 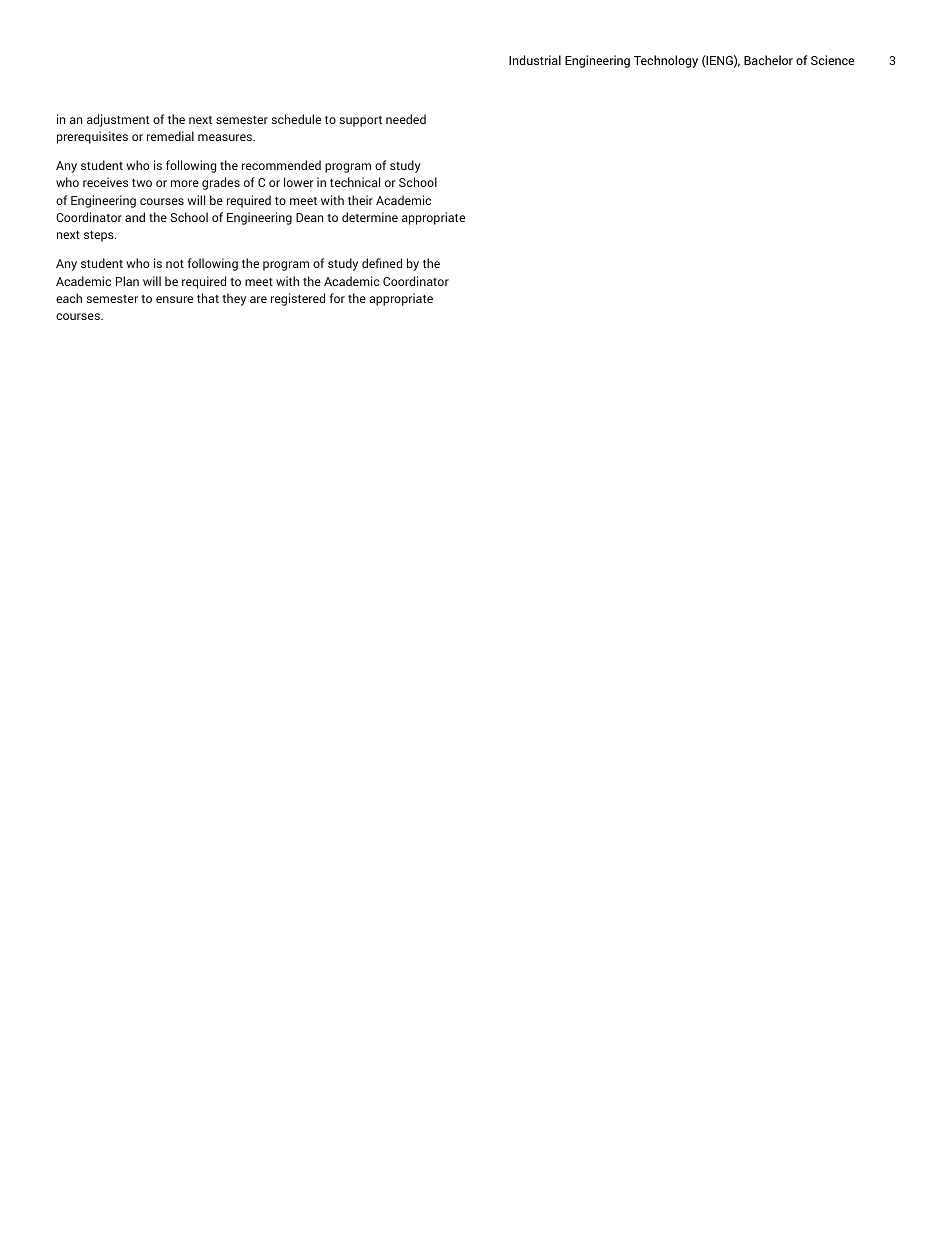 I want to click on ensure, so click(x=174, y=299).
